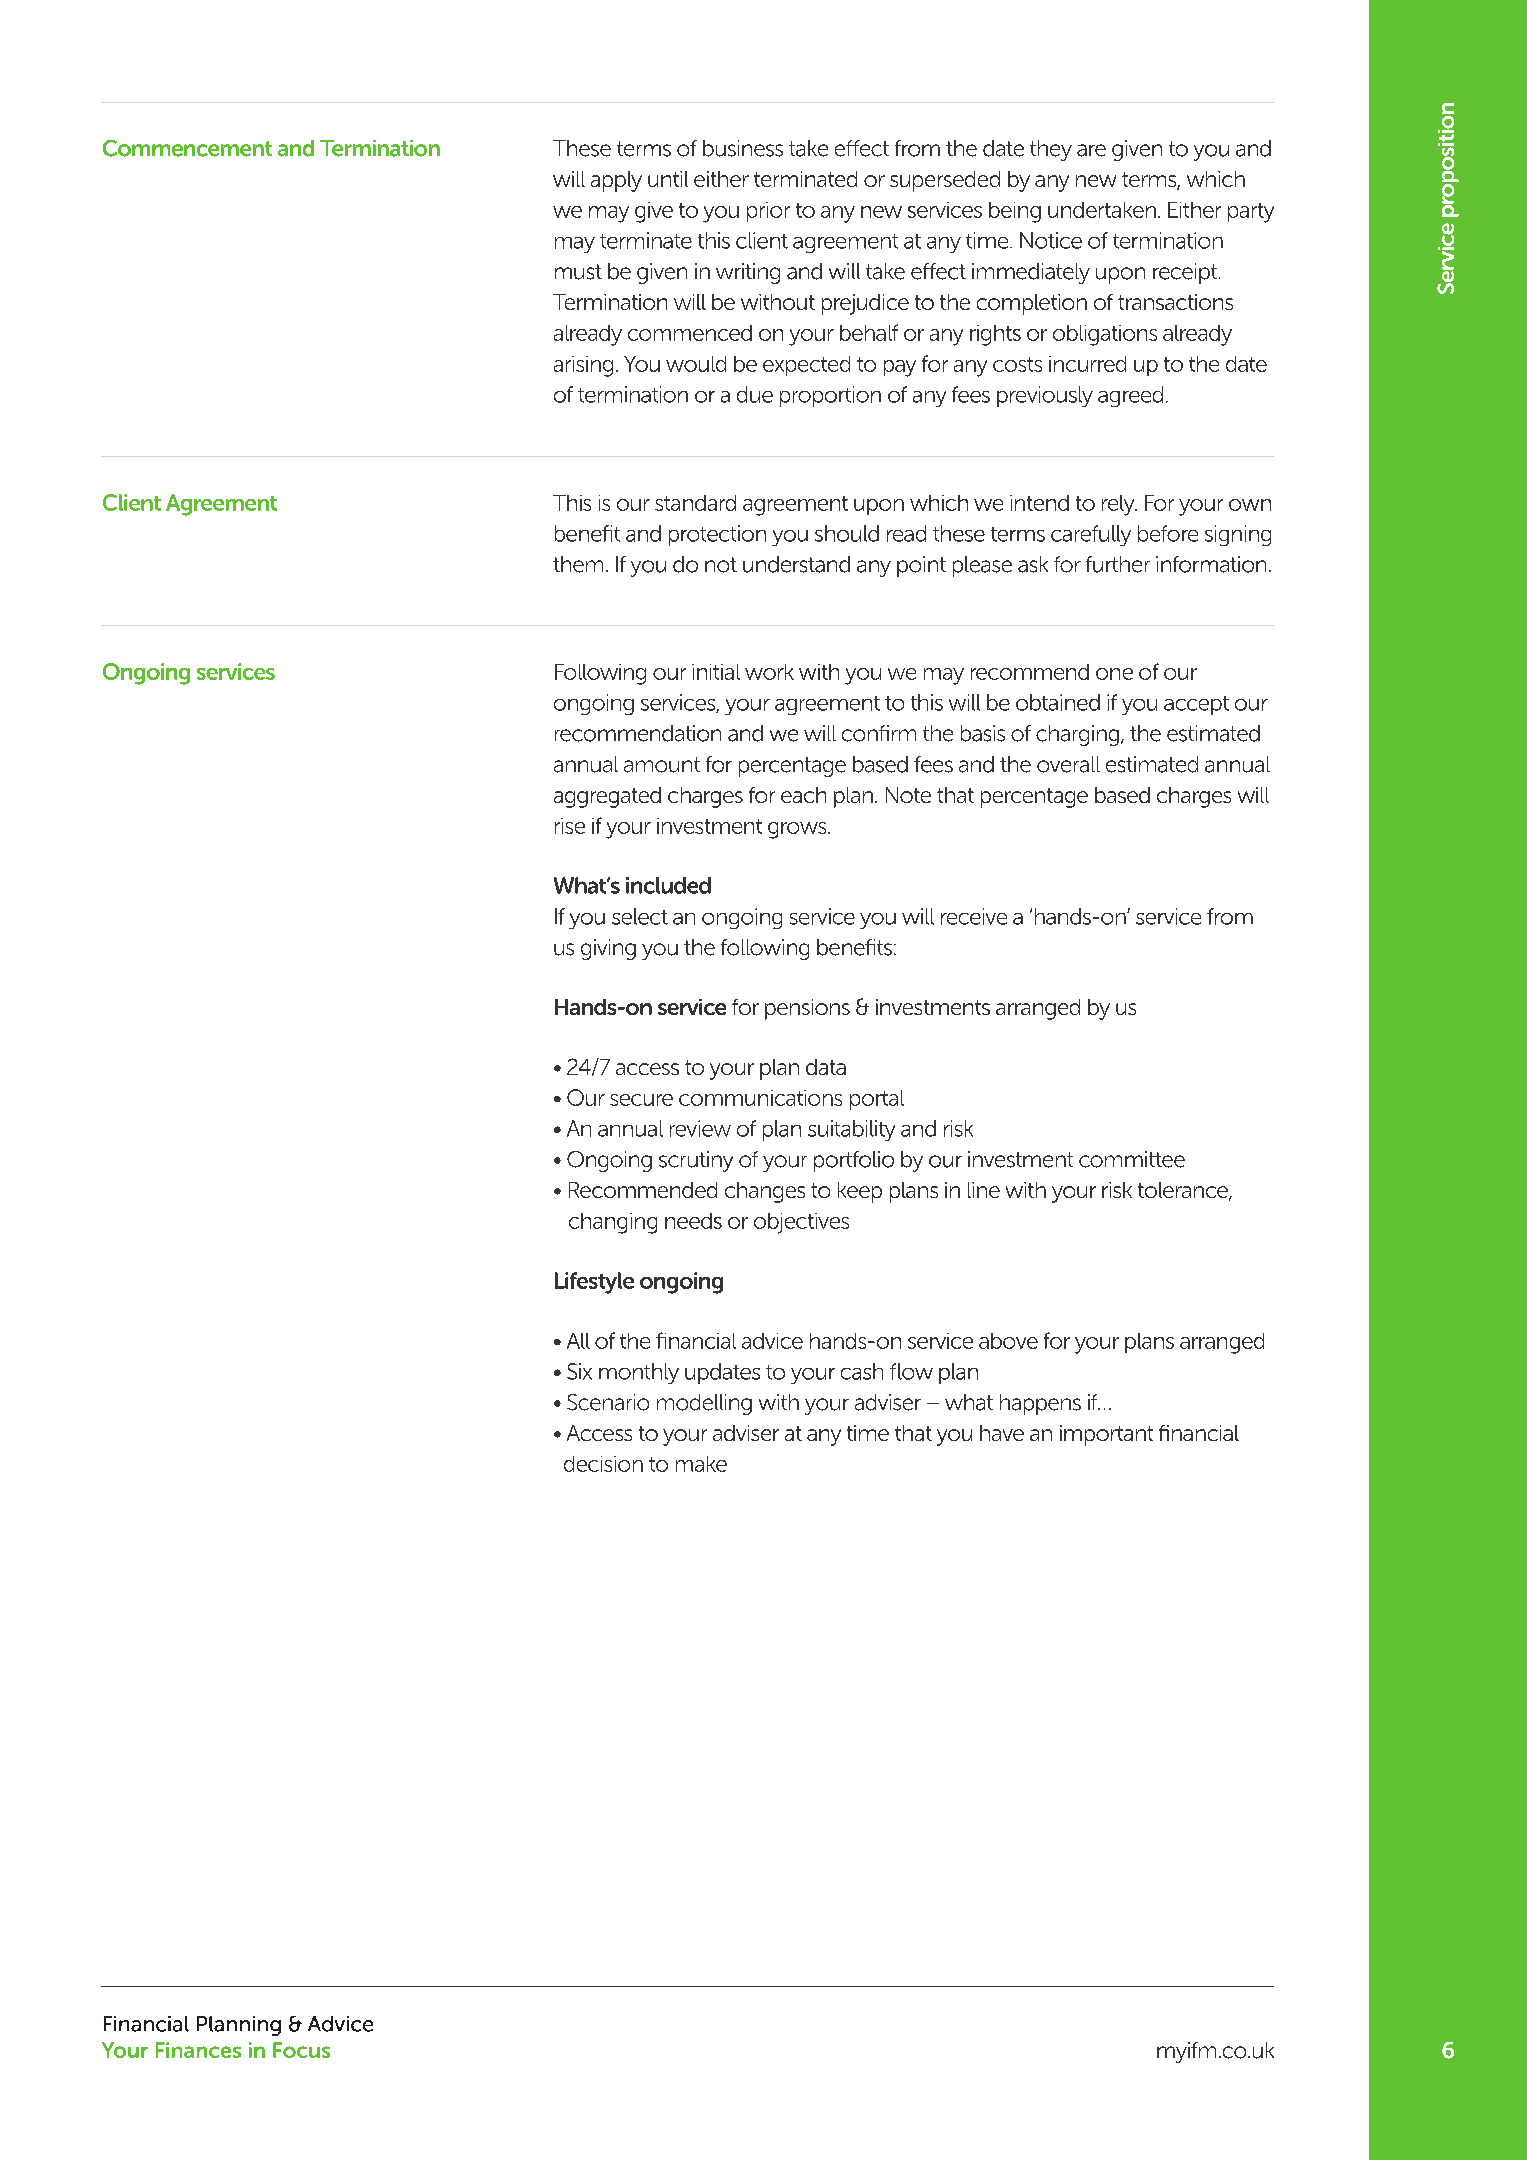 This image has width=1527, height=2160. I want to click on until, so click(668, 179).
